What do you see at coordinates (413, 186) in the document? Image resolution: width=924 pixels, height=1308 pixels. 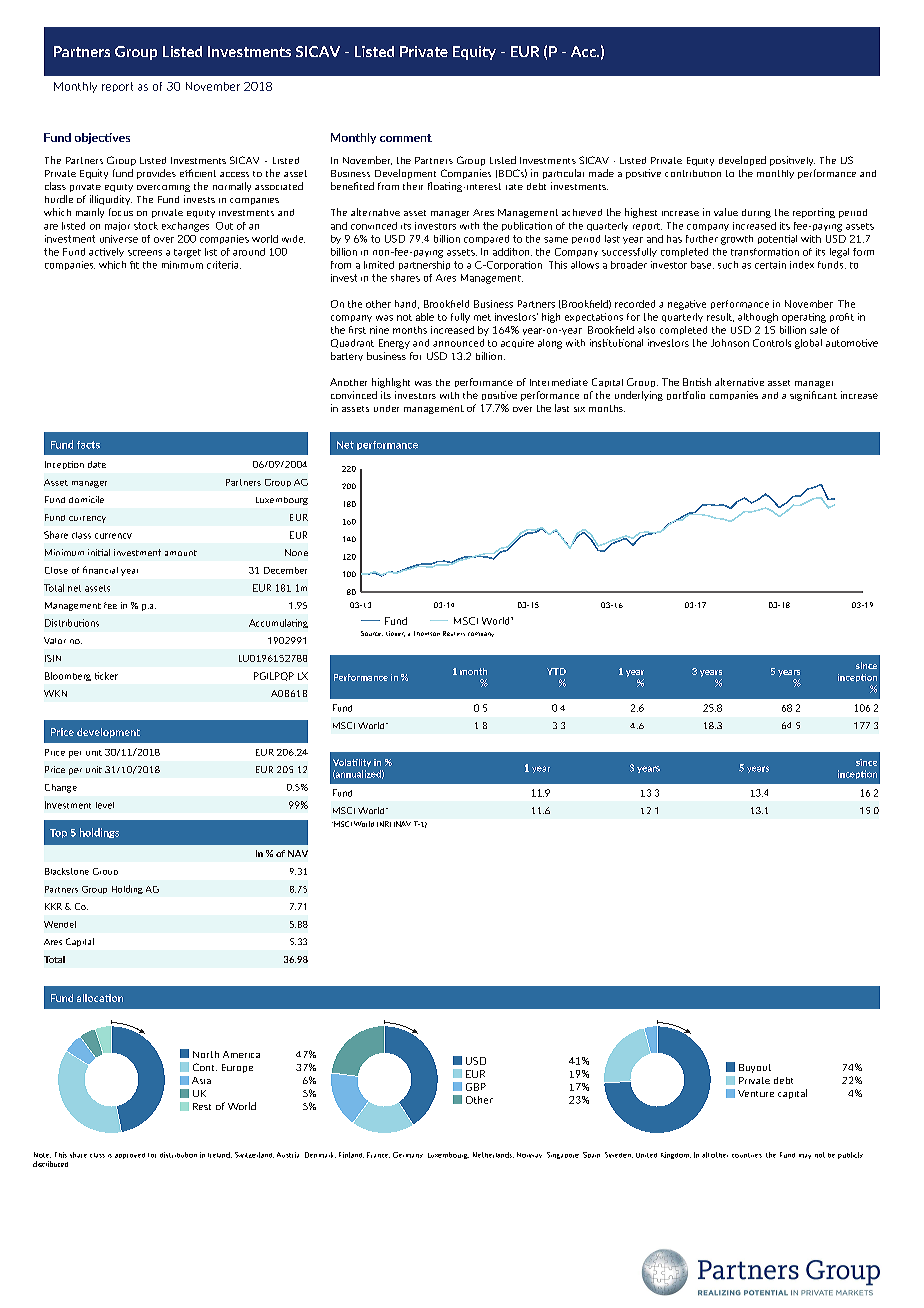 I see `their` at bounding box center [413, 186].
